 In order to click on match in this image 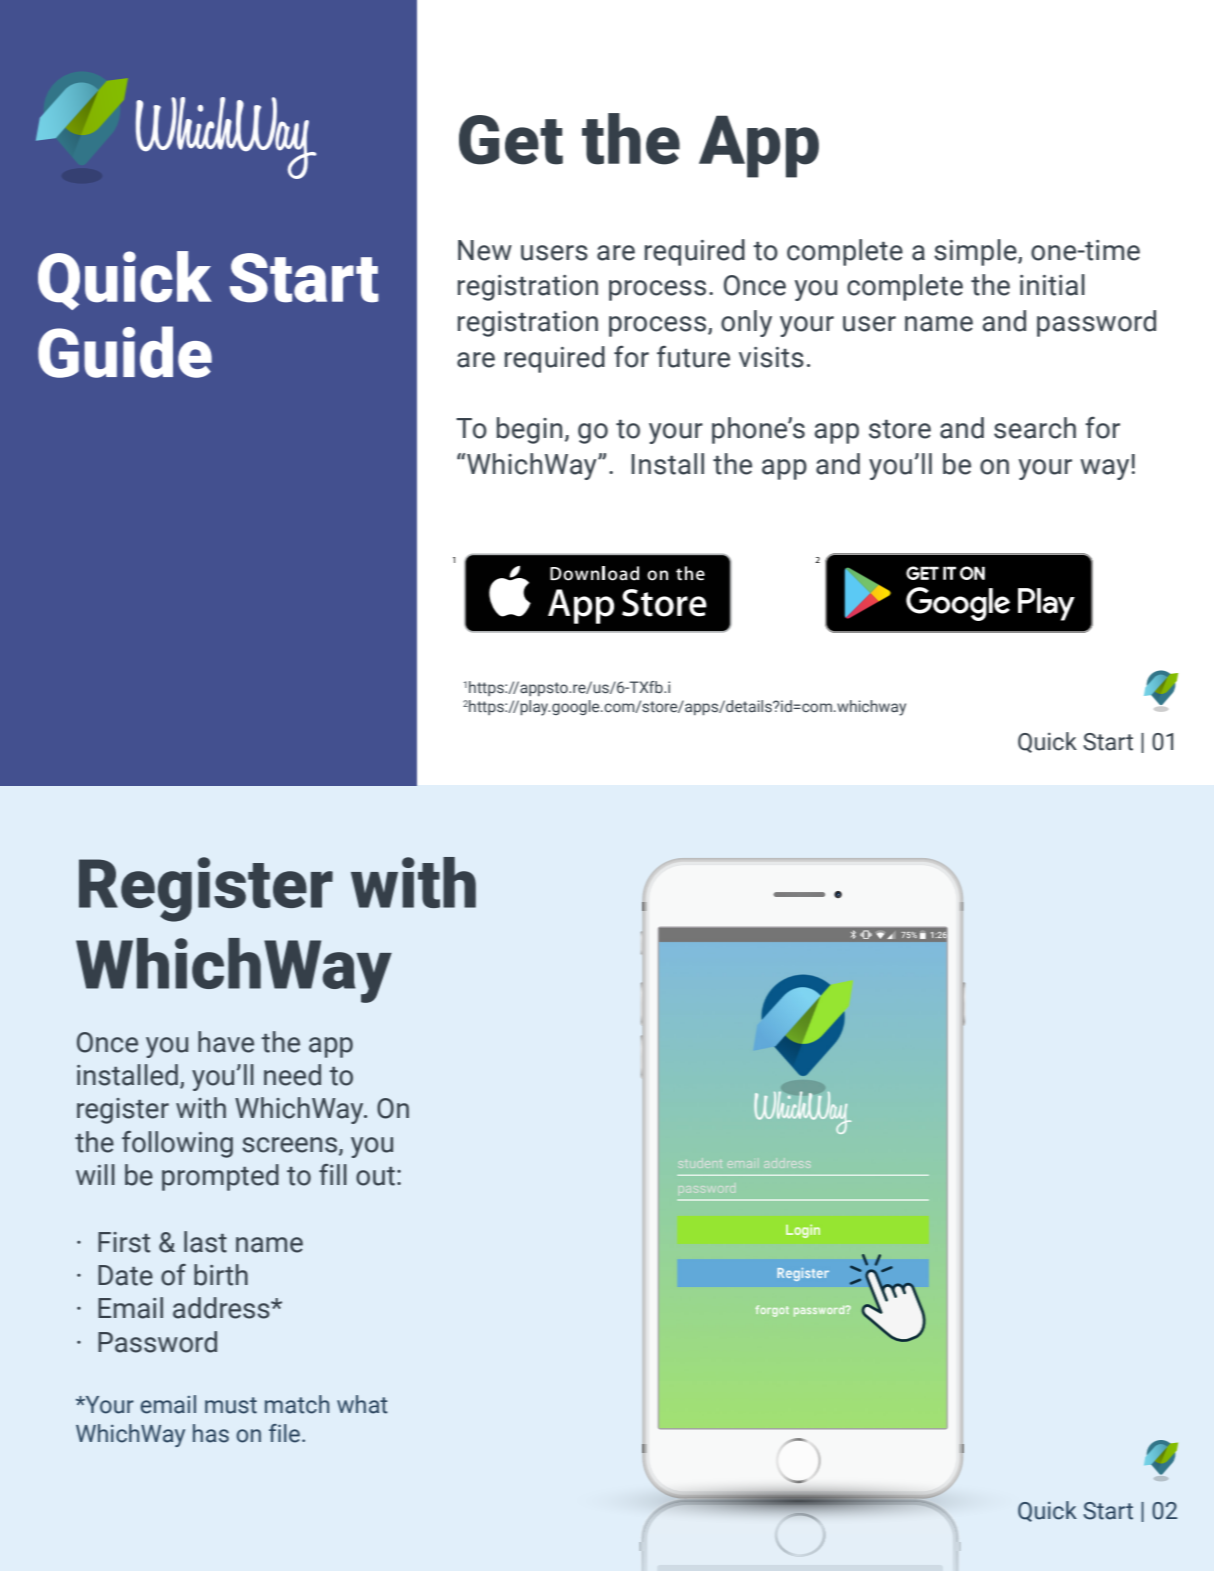, I will do `click(297, 1404)`.
